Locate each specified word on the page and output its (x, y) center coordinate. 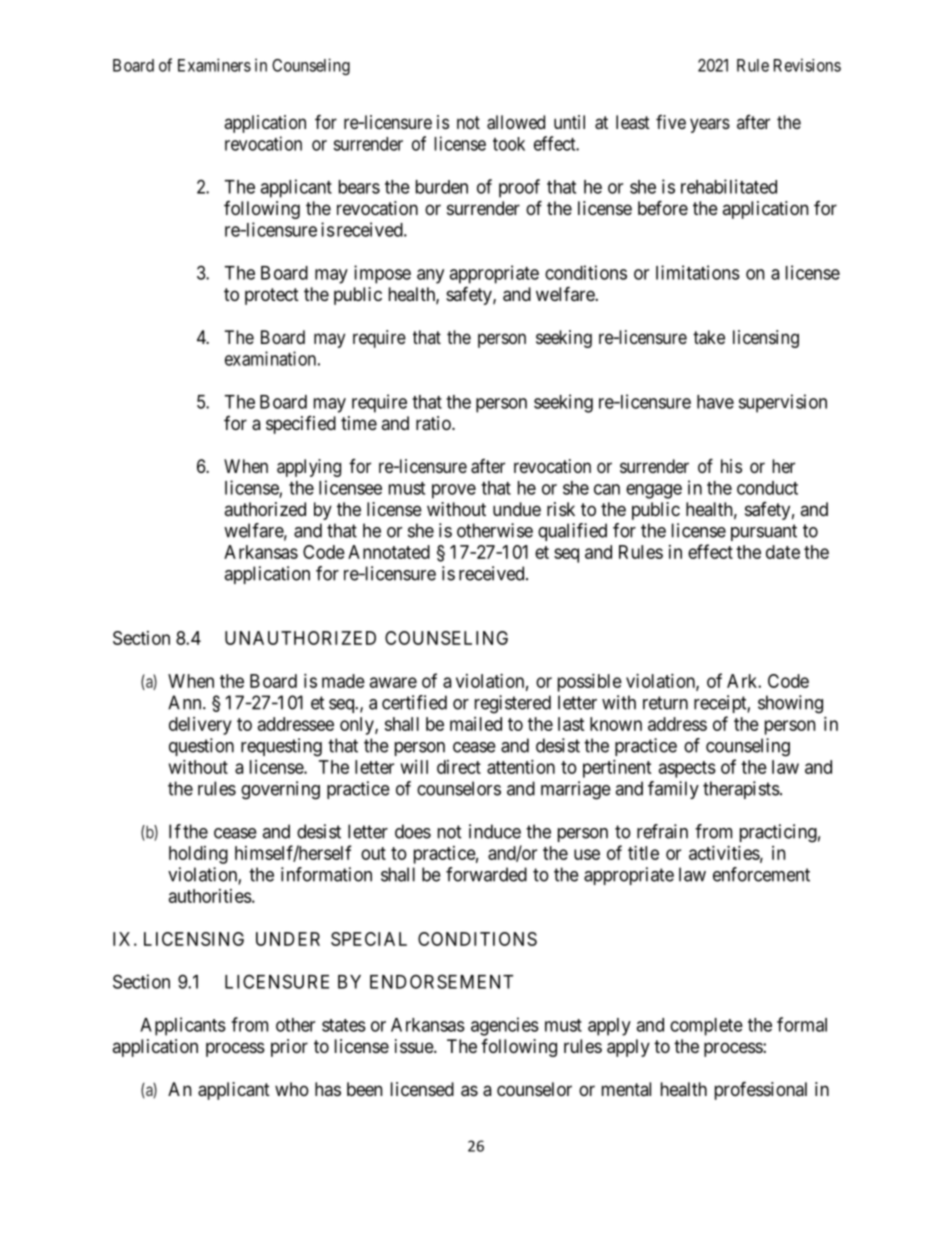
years (710, 125)
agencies (505, 1026)
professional (761, 1090)
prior (289, 1048)
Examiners (214, 65)
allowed (516, 122)
